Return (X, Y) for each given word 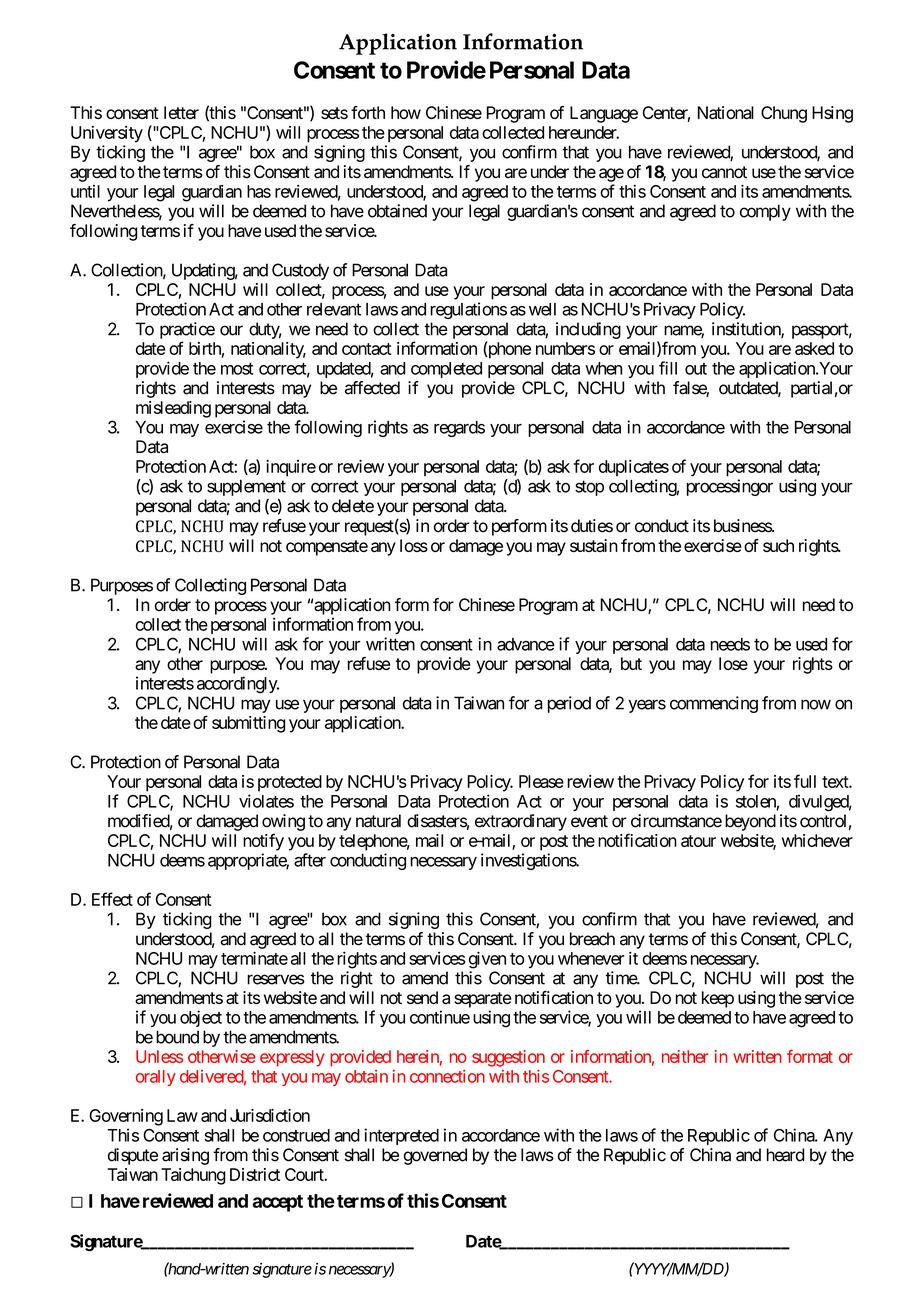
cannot (724, 172)
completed (446, 370)
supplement (246, 488)
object (201, 1018)
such (778, 545)
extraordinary (521, 822)
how (406, 112)
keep (718, 999)
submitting (248, 724)
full (805, 781)
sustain (594, 545)
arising (185, 1156)
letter (181, 112)
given (487, 960)
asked (814, 348)
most (237, 369)
